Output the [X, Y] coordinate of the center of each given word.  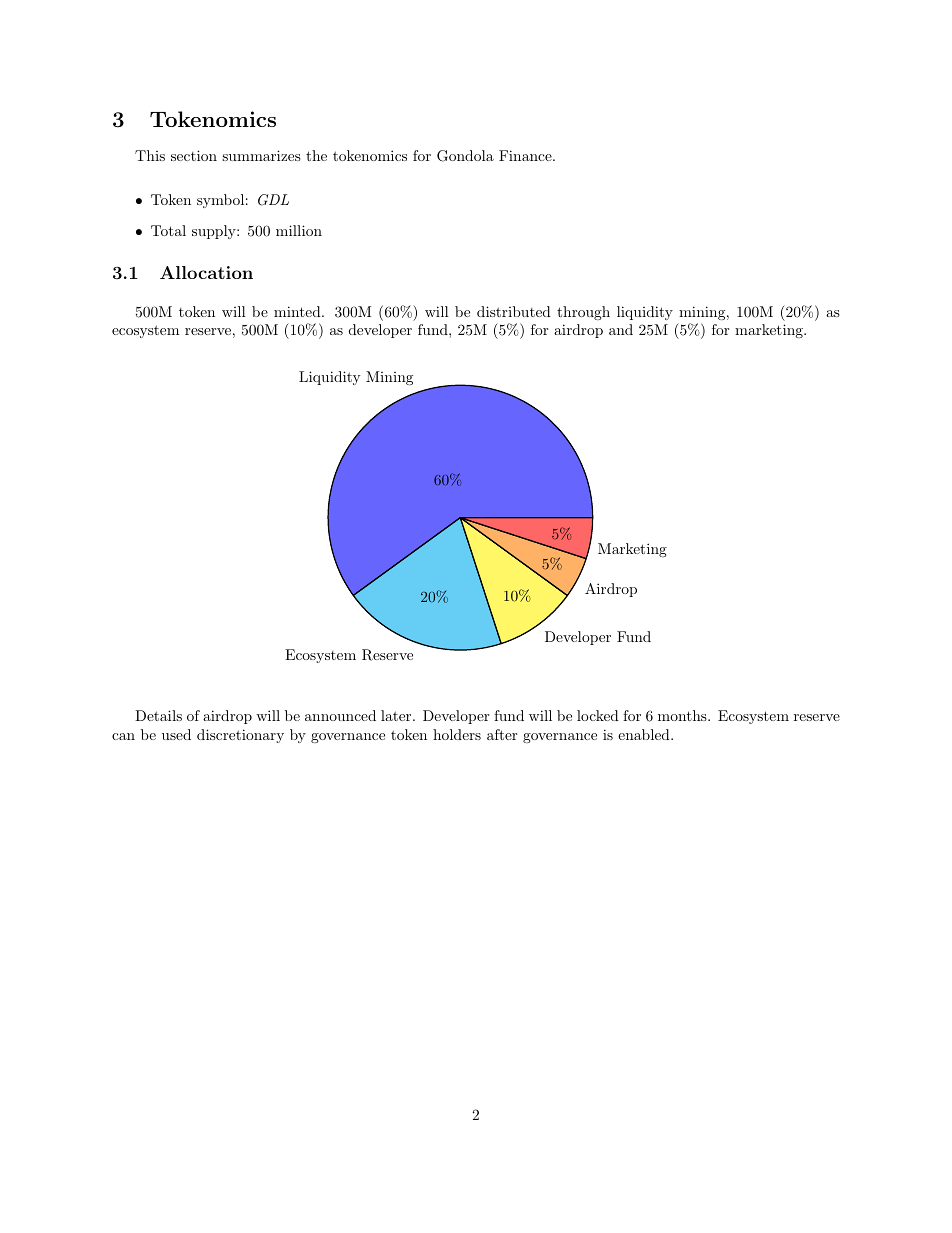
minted [298, 311]
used [176, 734]
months [682, 715]
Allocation [206, 272]
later [397, 715]
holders [457, 734]
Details [158, 715]
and [621, 329]
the [316, 155]
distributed [514, 311]
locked [598, 715]
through [583, 313]
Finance [526, 155]
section [194, 155]
